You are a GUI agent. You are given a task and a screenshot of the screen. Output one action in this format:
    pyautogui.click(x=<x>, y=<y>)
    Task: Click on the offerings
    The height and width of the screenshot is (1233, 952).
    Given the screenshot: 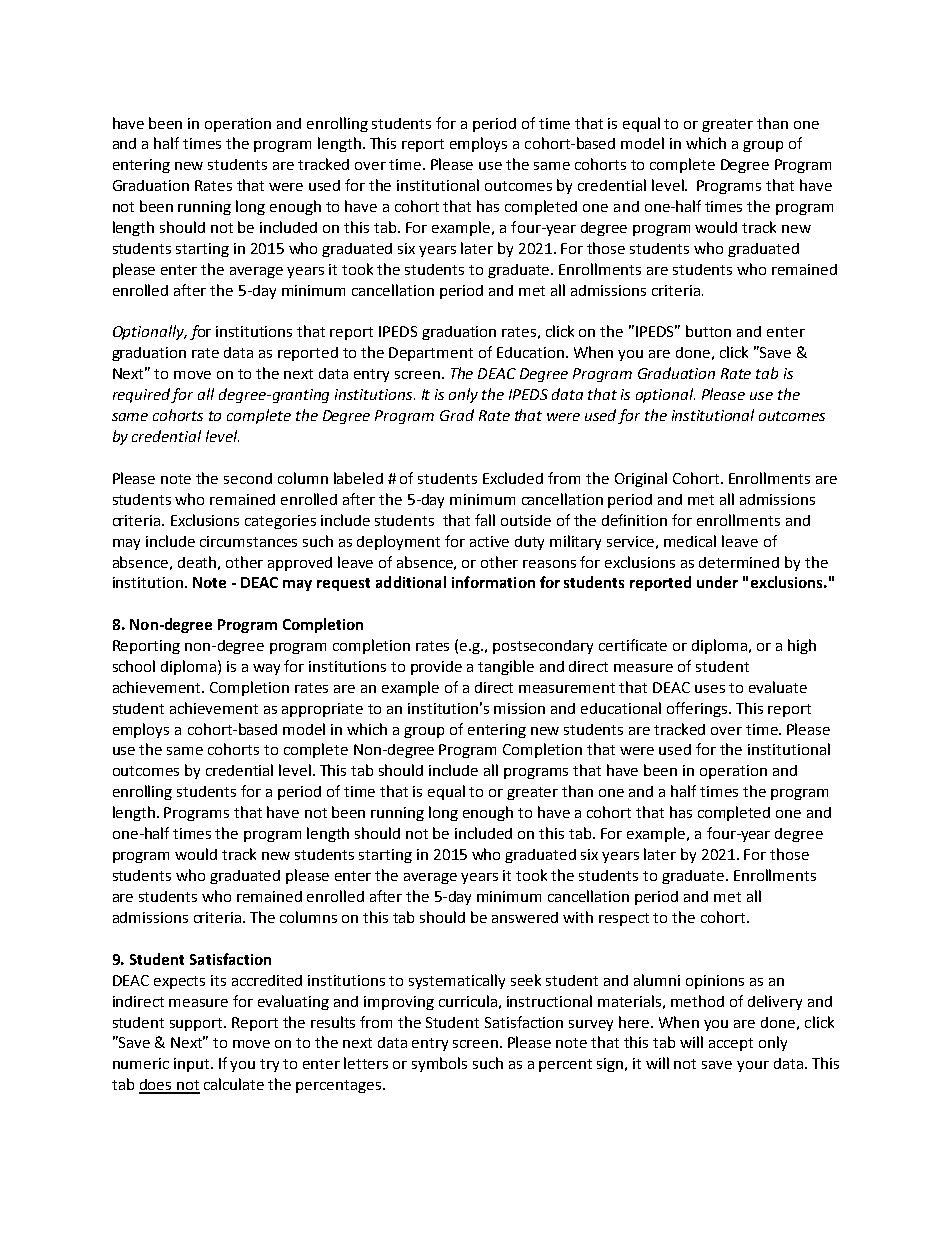 What is the action you would take?
    pyautogui.click(x=698, y=709)
